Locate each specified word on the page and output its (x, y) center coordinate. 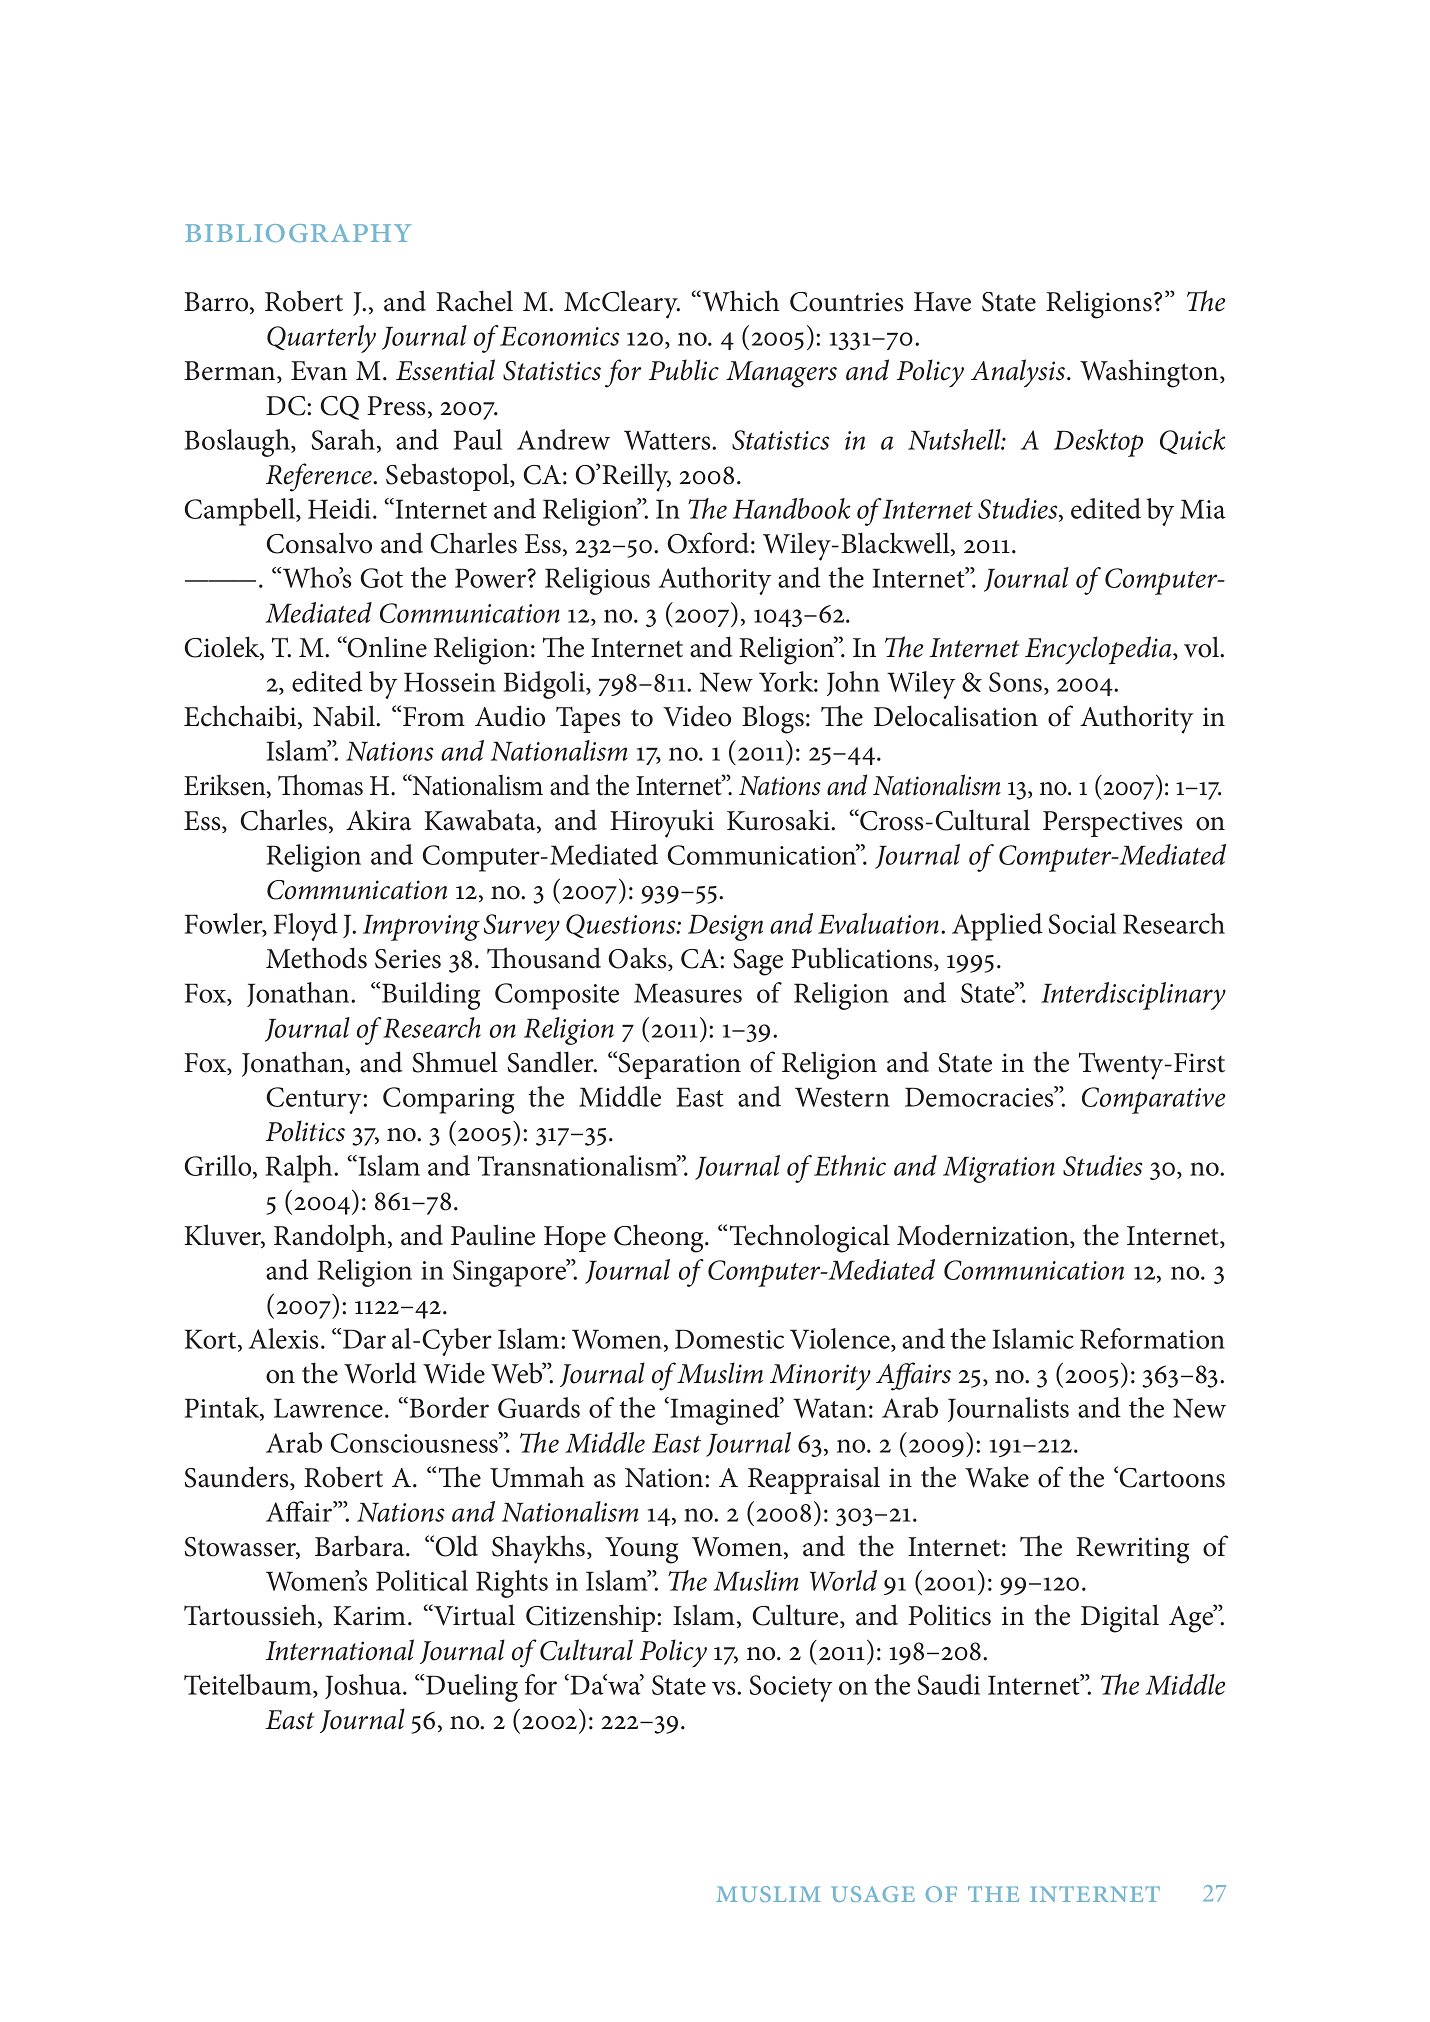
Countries (846, 302)
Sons (1017, 683)
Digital (1120, 1618)
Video (697, 716)
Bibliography (298, 233)
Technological (810, 1238)
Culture (797, 1616)
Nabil (345, 716)
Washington (1150, 373)
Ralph (300, 1169)
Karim (369, 1616)
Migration (999, 1170)
